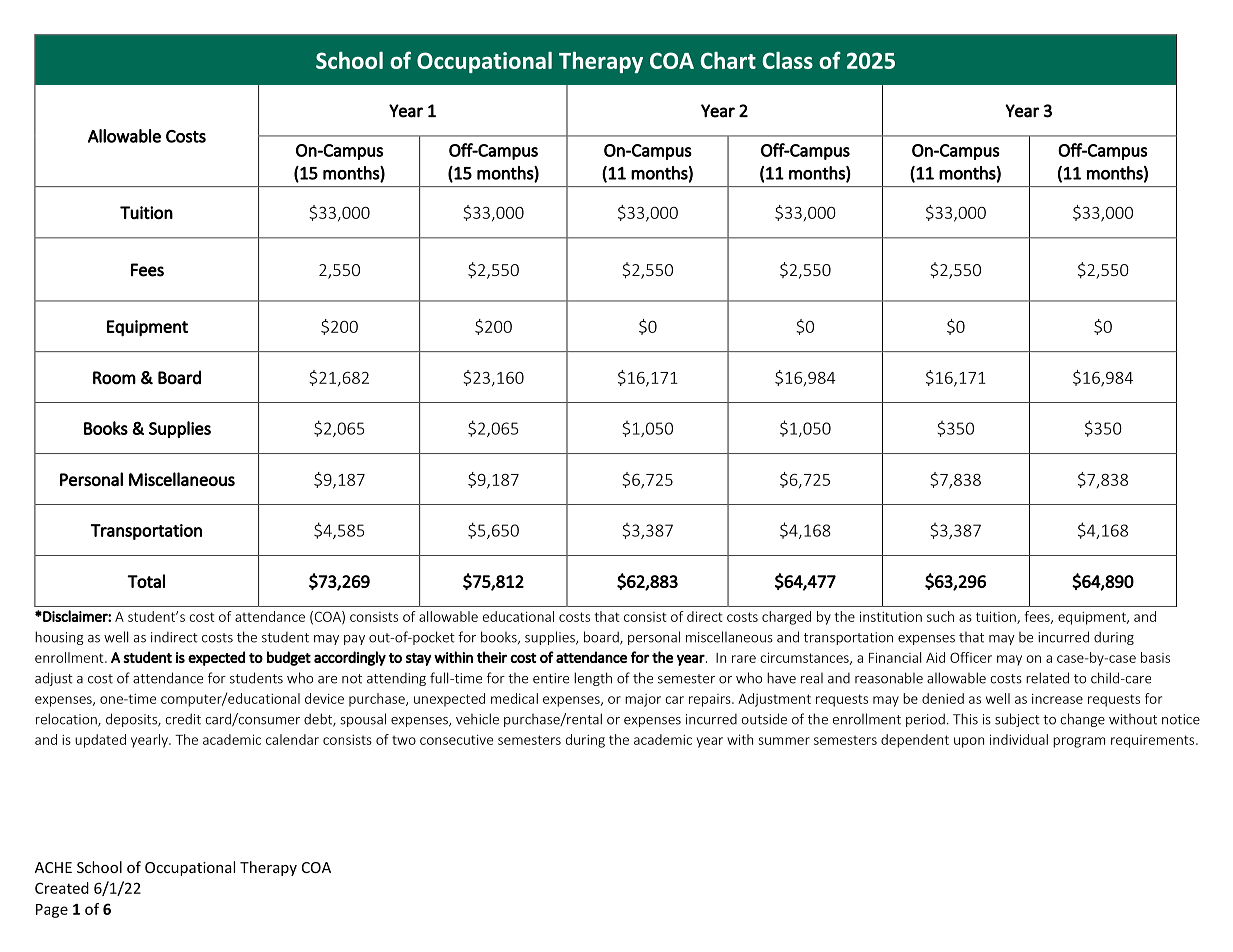  I want to click on Created, so click(62, 888).
